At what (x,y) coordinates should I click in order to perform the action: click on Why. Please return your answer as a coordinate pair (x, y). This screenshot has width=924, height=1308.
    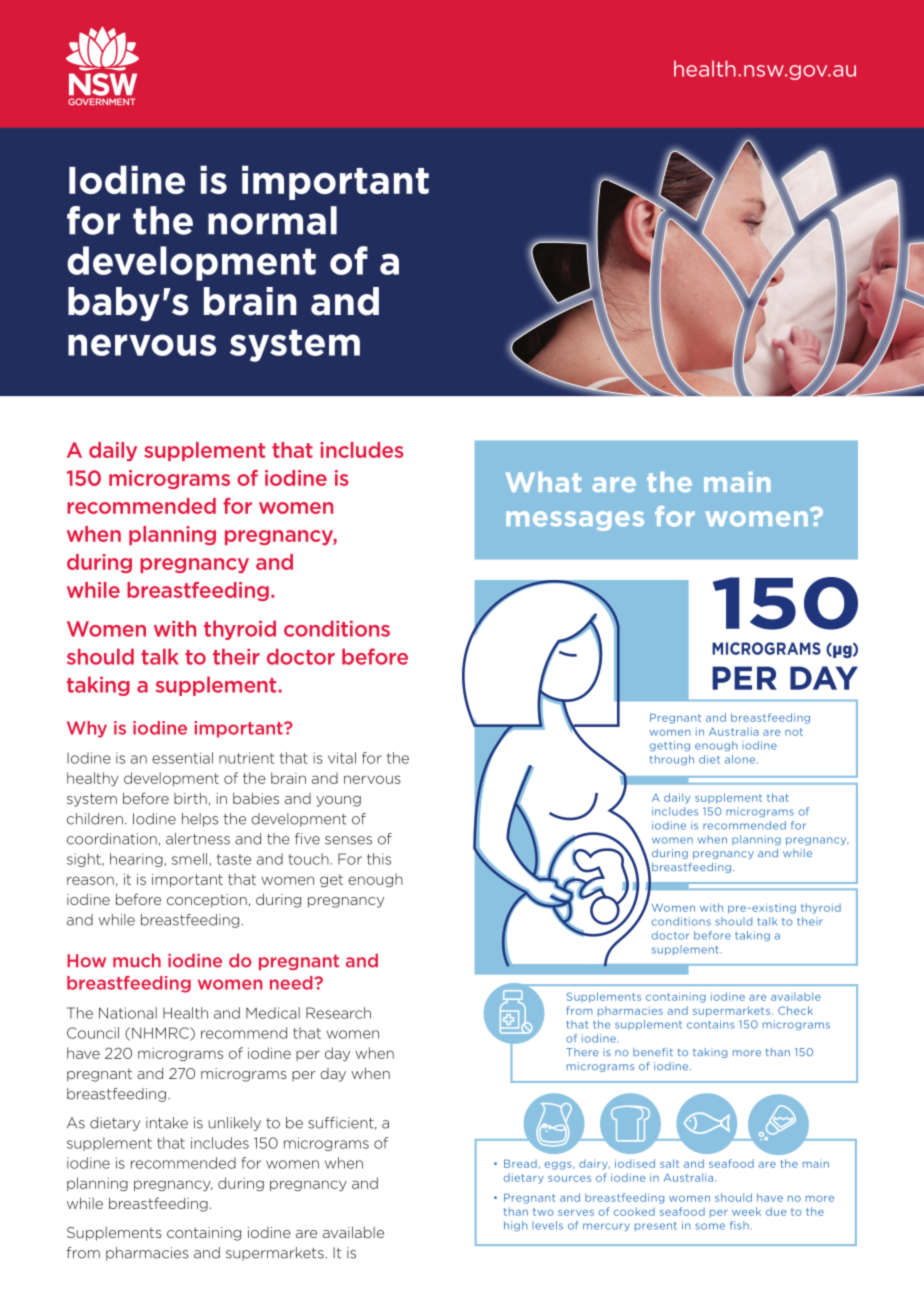
    Looking at the image, I should click on (87, 729).
